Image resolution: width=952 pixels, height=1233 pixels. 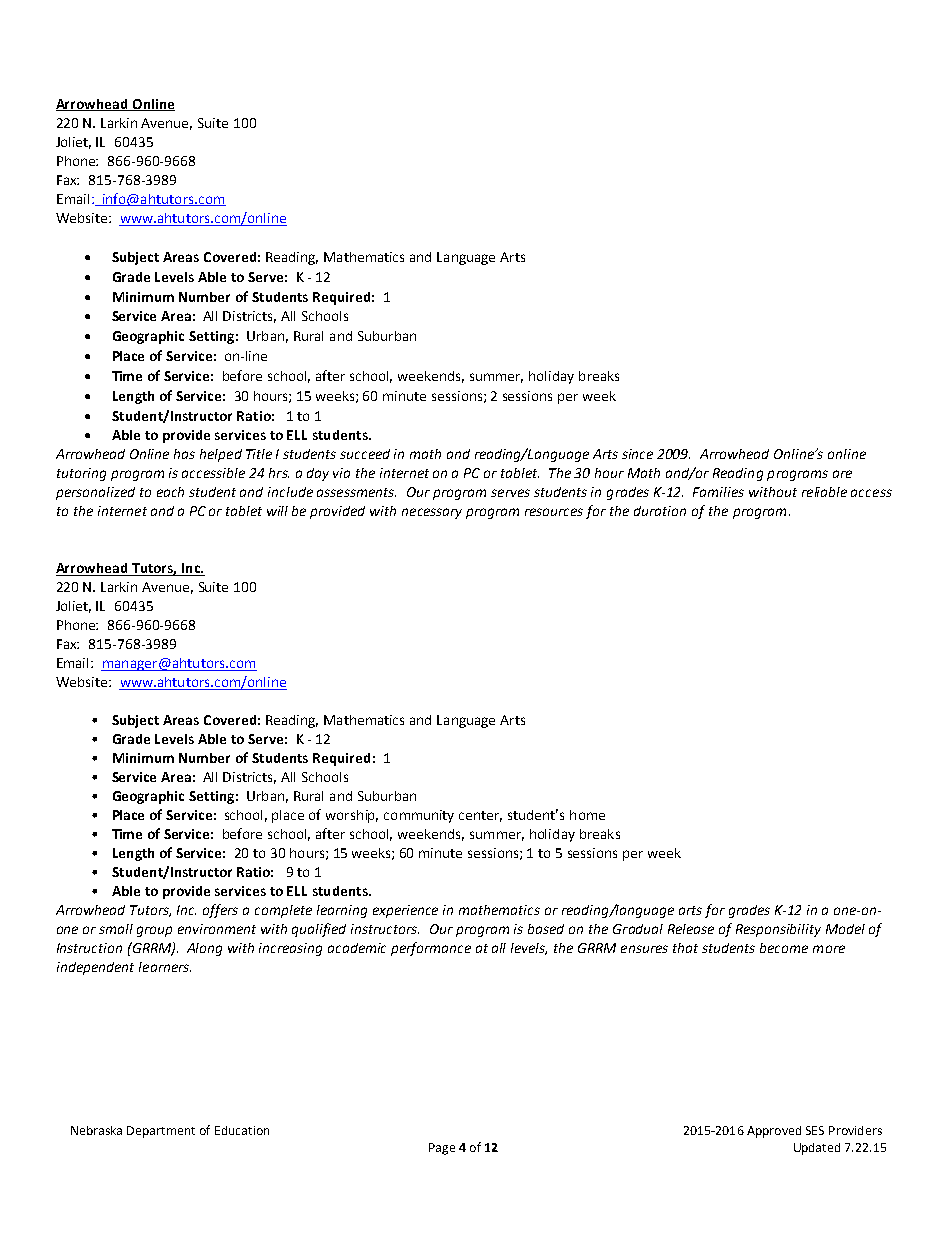 What do you see at coordinates (405, 911) in the screenshot?
I see `experience` at bounding box center [405, 911].
